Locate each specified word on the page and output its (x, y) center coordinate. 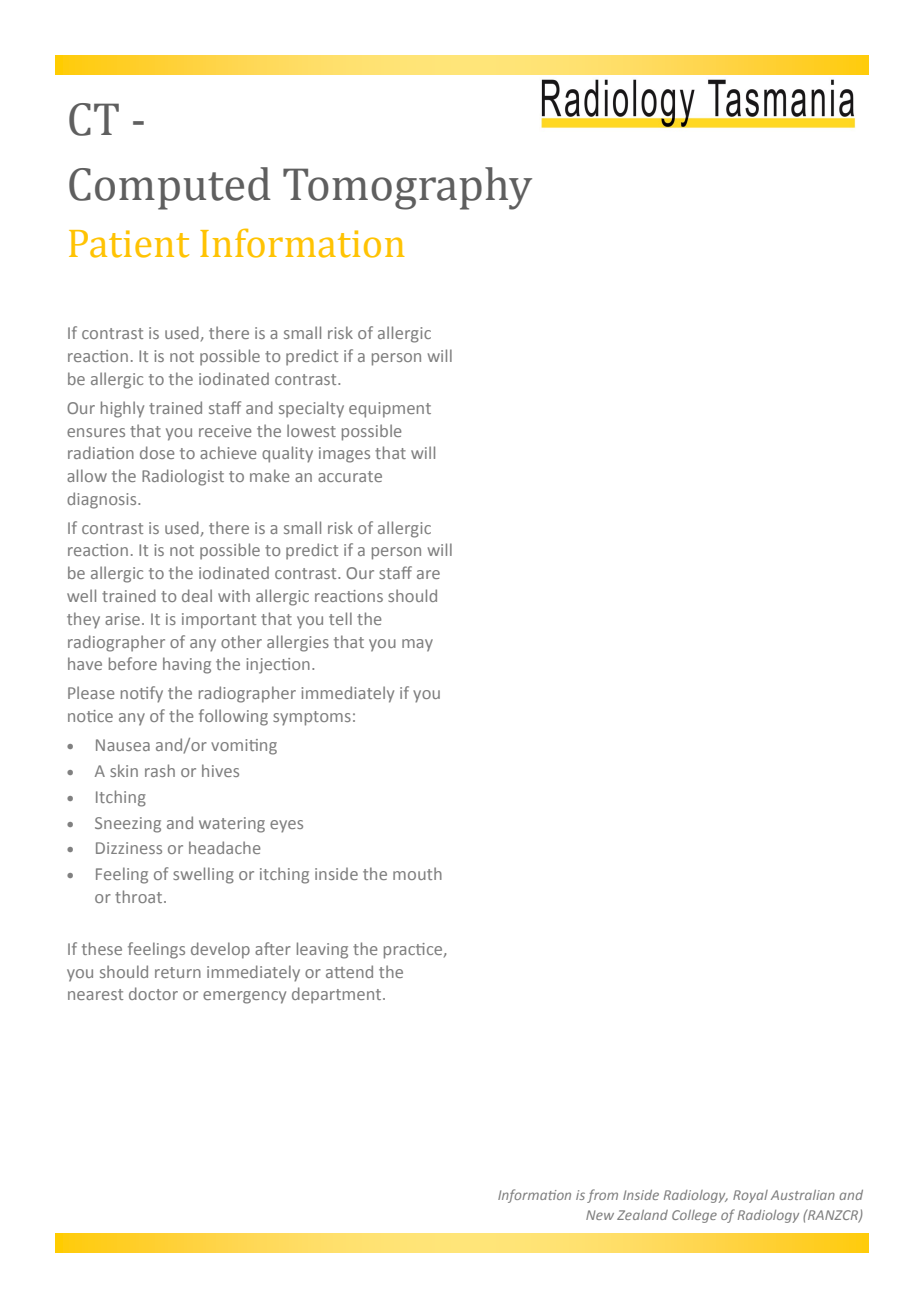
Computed (170, 188)
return (178, 972)
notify (142, 694)
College (694, 1216)
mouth (417, 873)
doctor (153, 993)
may (417, 645)
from (602, 1196)
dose (157, 452)
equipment (390, 410)
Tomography (407, 188)
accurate (350, 476)
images (344, 455)
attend (349, 971)
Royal (750, 1196)
